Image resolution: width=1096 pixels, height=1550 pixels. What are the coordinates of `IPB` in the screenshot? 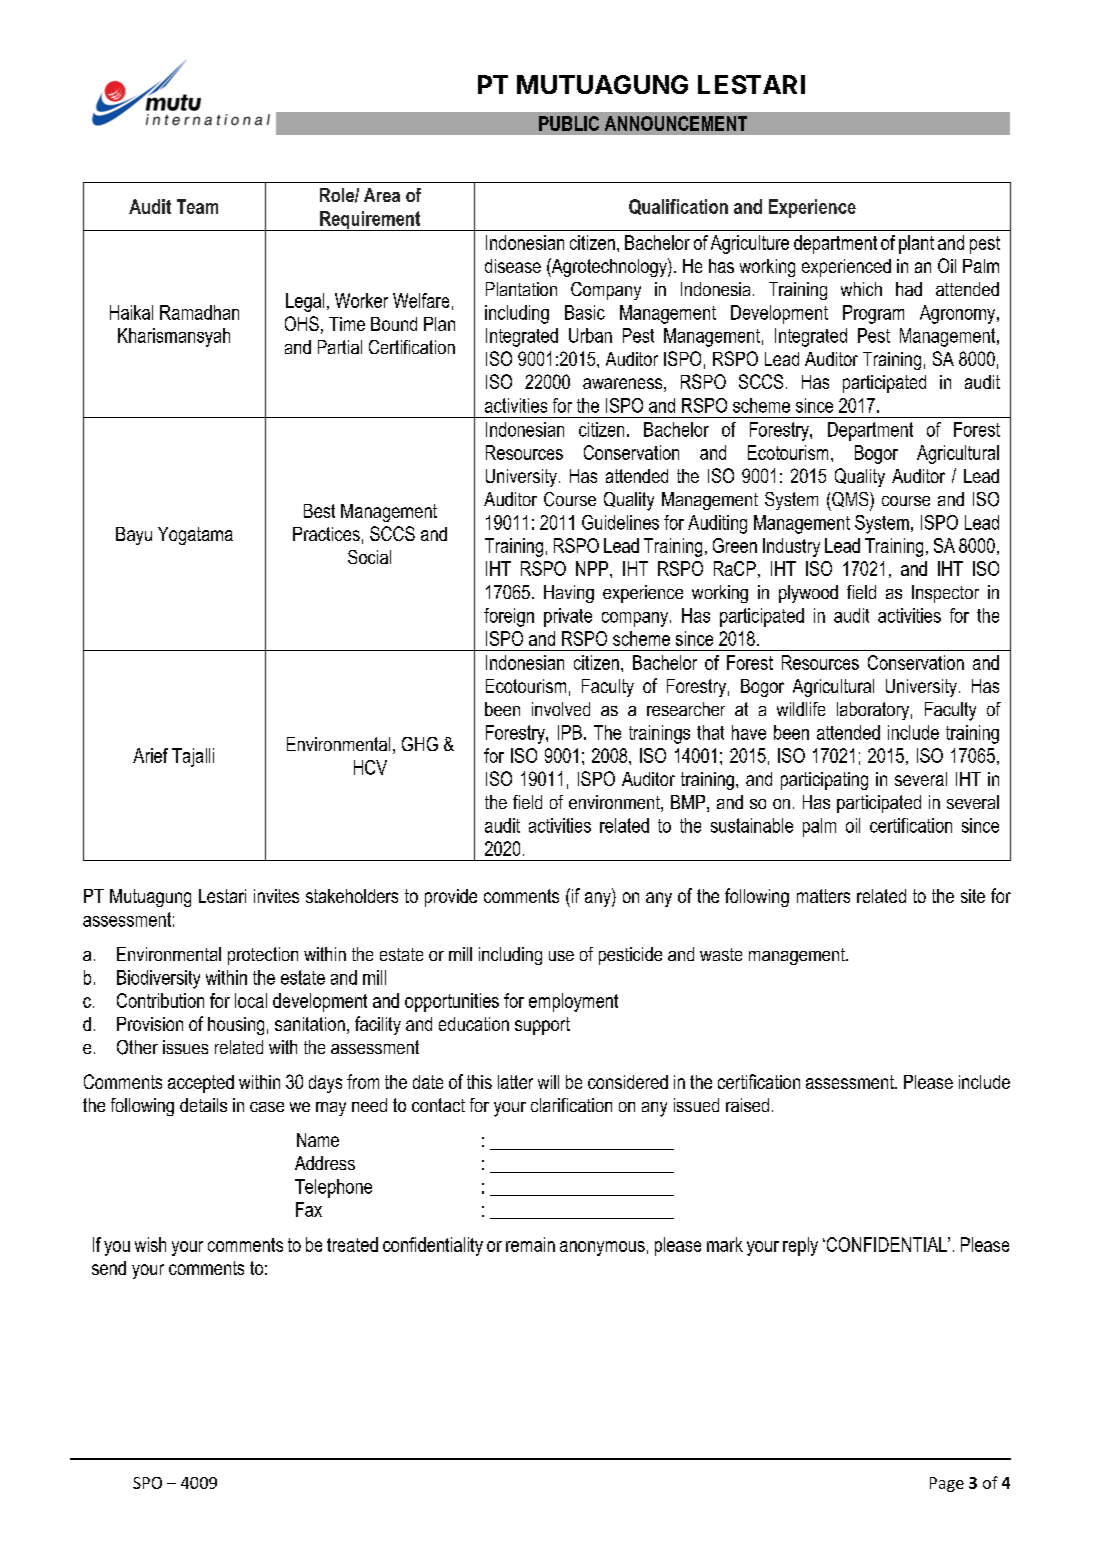 It's located at (570, 732).
